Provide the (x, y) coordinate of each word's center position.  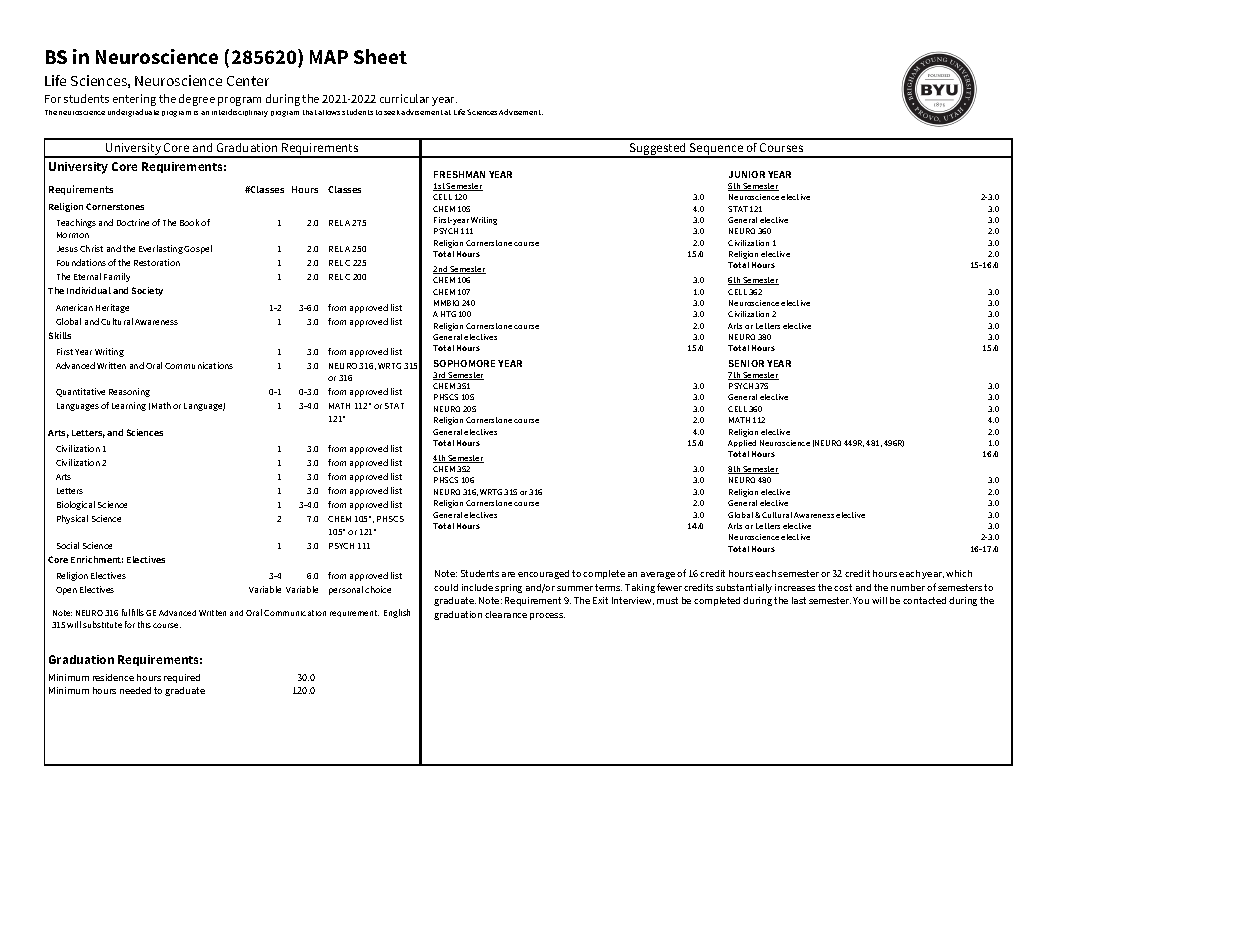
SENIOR (746, 363)
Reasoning (129, 392)
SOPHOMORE (464, 363)
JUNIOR (747, 174)
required (182, 678)
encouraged (543, 574)
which (959, 573)
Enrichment (97, 559)
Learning (129, 406)
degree (197, 100)
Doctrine (133, 222)
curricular (404, 98)
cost (843, 587)
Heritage (112, 308)
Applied (742, 443)
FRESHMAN (459, 174)
